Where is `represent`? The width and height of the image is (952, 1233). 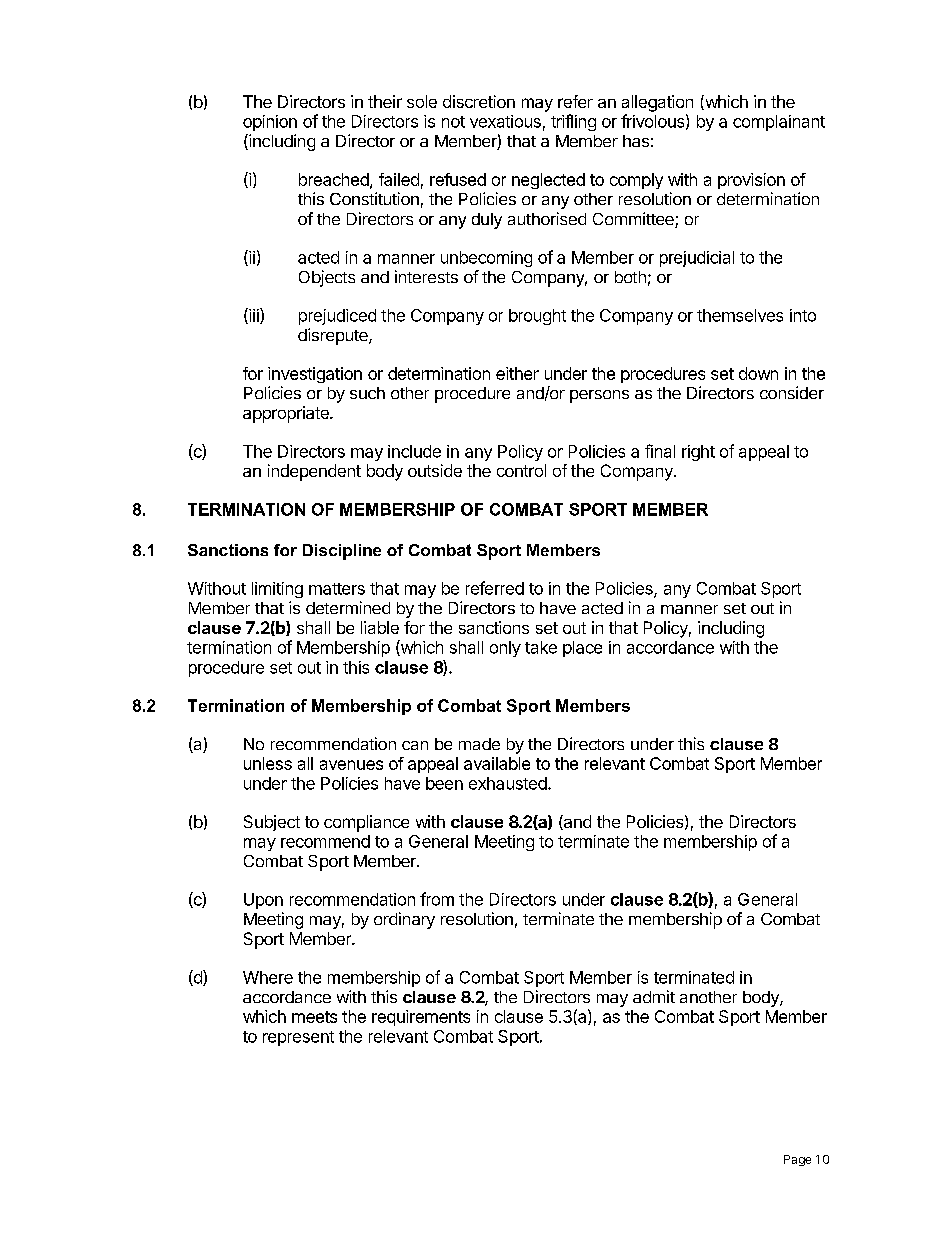
represent is located at coordinates (298, 1038).
